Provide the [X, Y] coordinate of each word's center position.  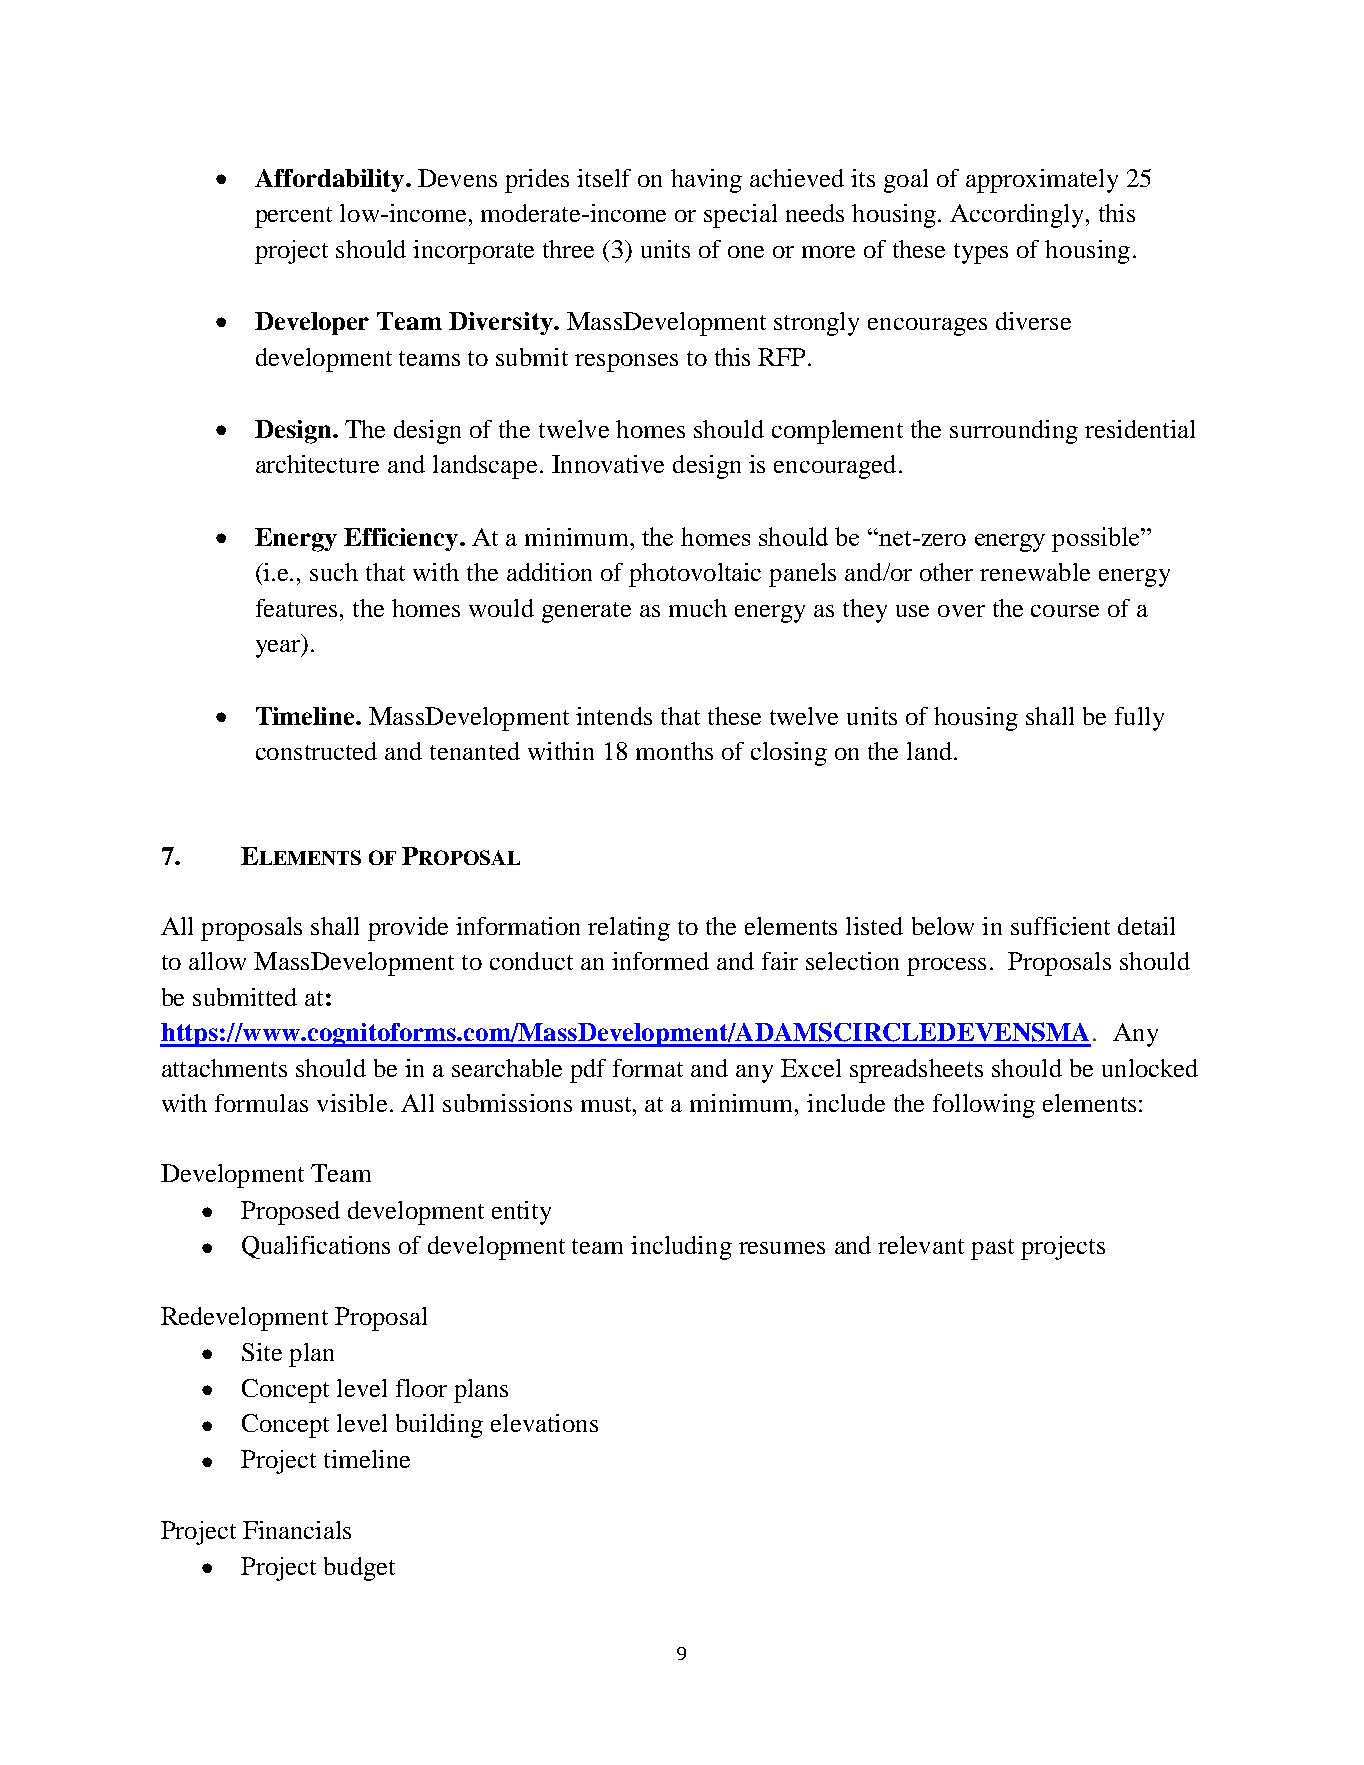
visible [352, 1103]
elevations [544, 1423]
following [984, 1106]
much [698, 608]
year [279, 649]
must [607, 1104]
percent [293, 217]
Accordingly [1018, 216]
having [706, 181]
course [1065, 611]
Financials [297, 1530]
